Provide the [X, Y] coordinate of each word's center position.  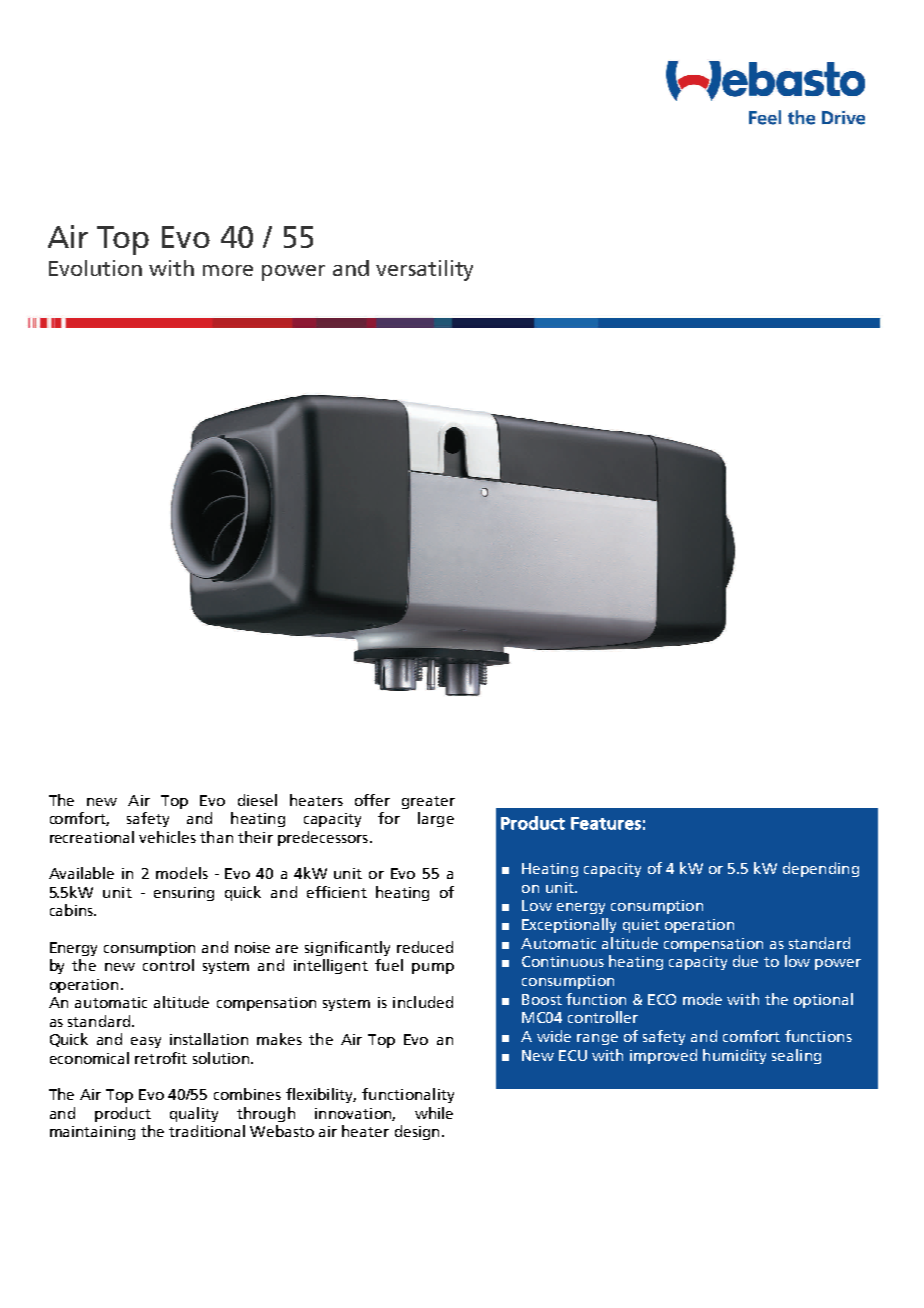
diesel [257, 800]
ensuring [184, 894]
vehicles [167, 837]
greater [428, 802]
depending [821, 869]
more [228, 270]
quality [194, 1114]
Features [606, 823]
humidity [734, 1056]
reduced [425, 947]
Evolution [95, 268]
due [745, 961]
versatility [424, 270]
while [434, 1113]
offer [372, 800]
